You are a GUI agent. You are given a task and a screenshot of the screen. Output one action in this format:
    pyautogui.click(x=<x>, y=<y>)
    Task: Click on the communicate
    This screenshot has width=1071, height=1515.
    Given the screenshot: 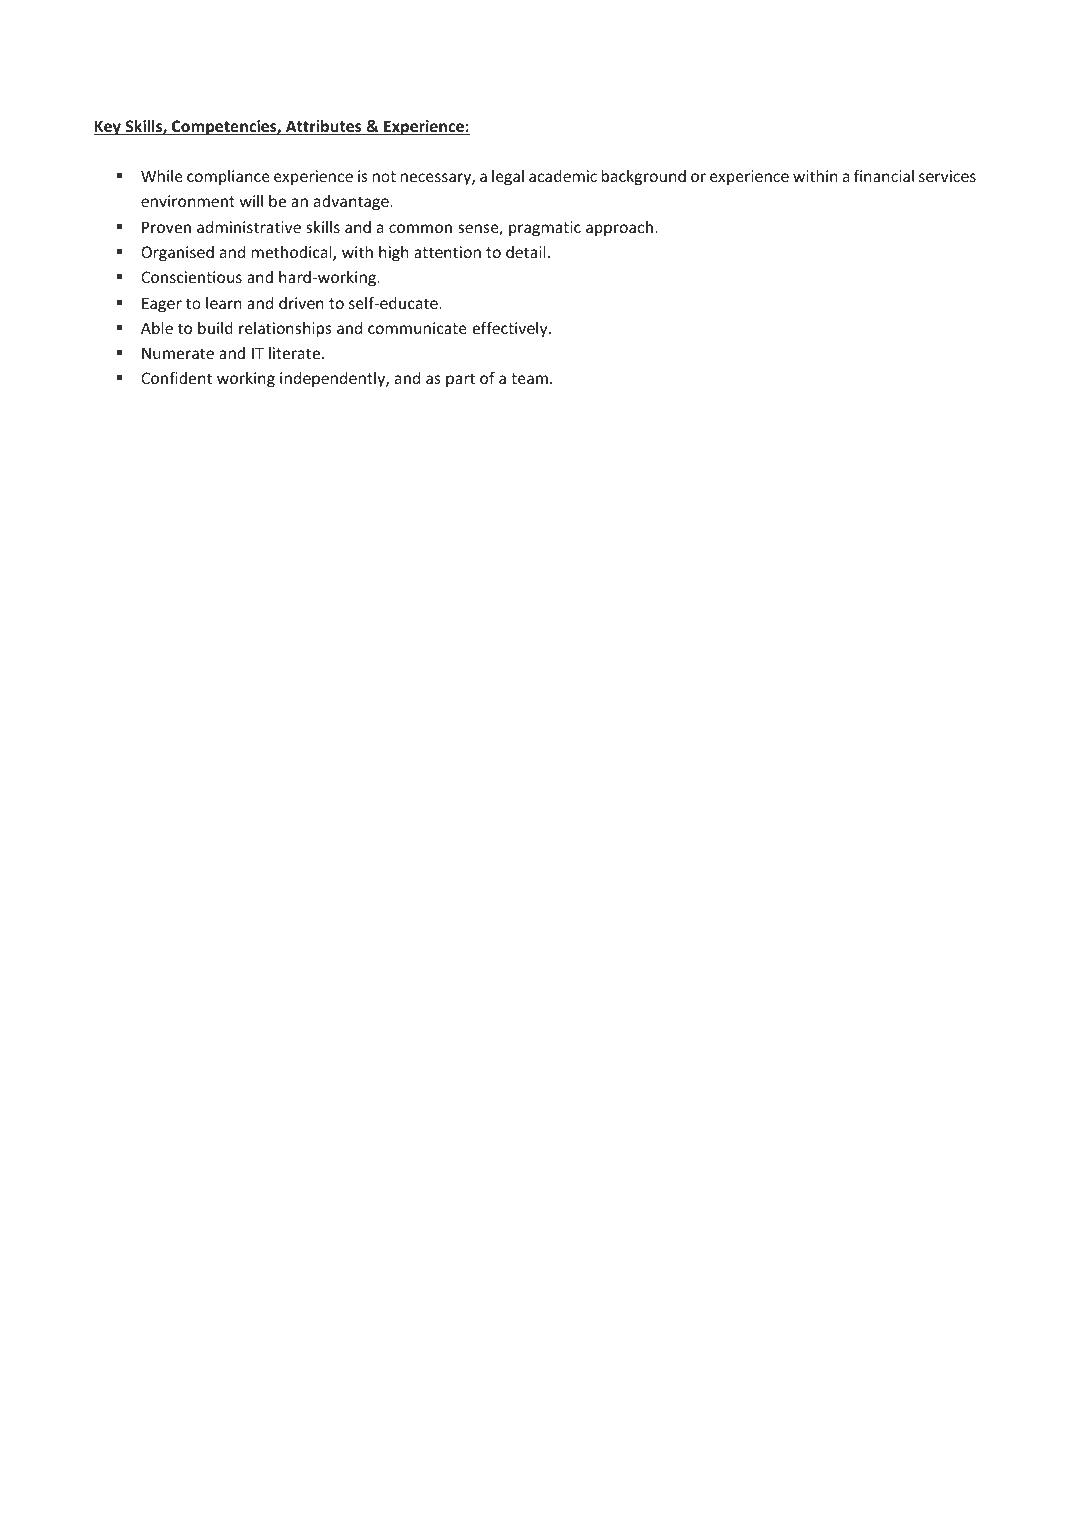 What is the action you would take?
    pyautogui.click(x=417, y=328)
